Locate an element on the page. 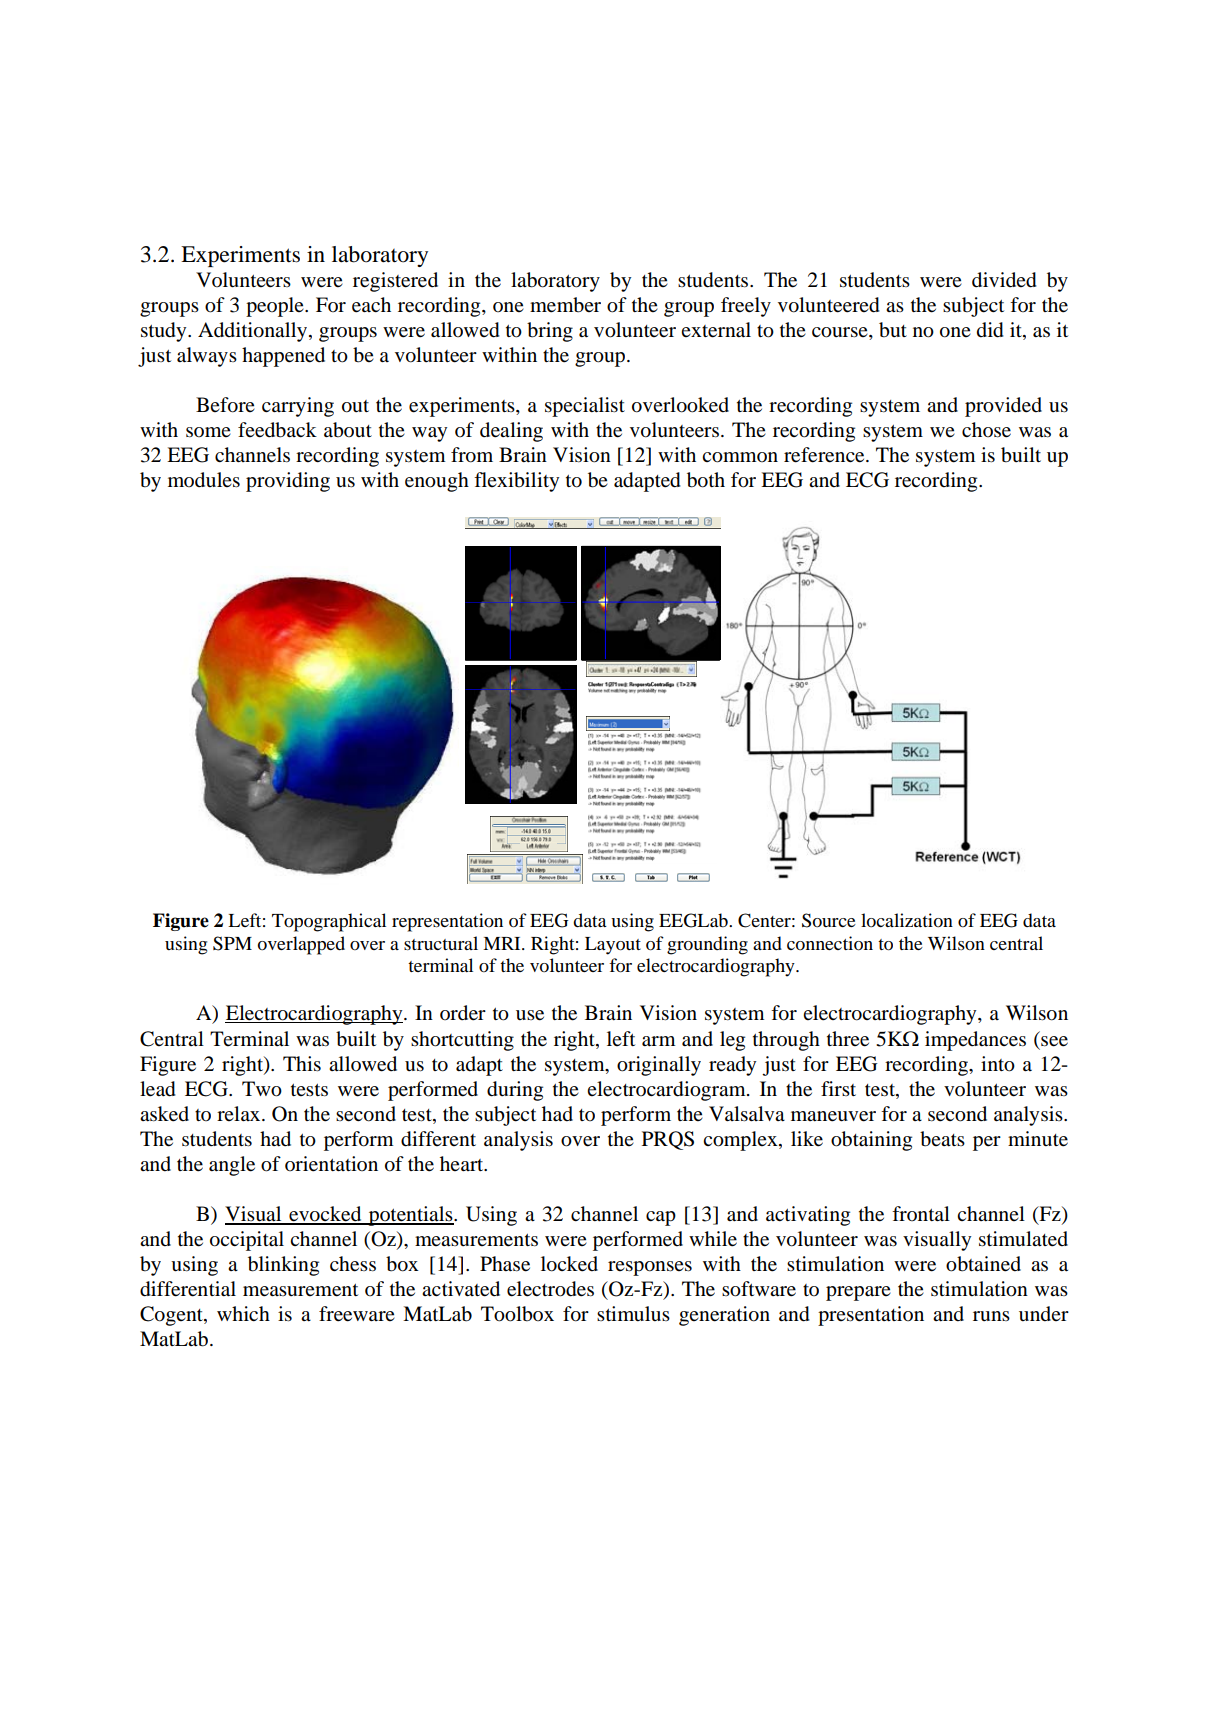 The image size is (1208, 1709). member is located at coordinates (565, 305).
